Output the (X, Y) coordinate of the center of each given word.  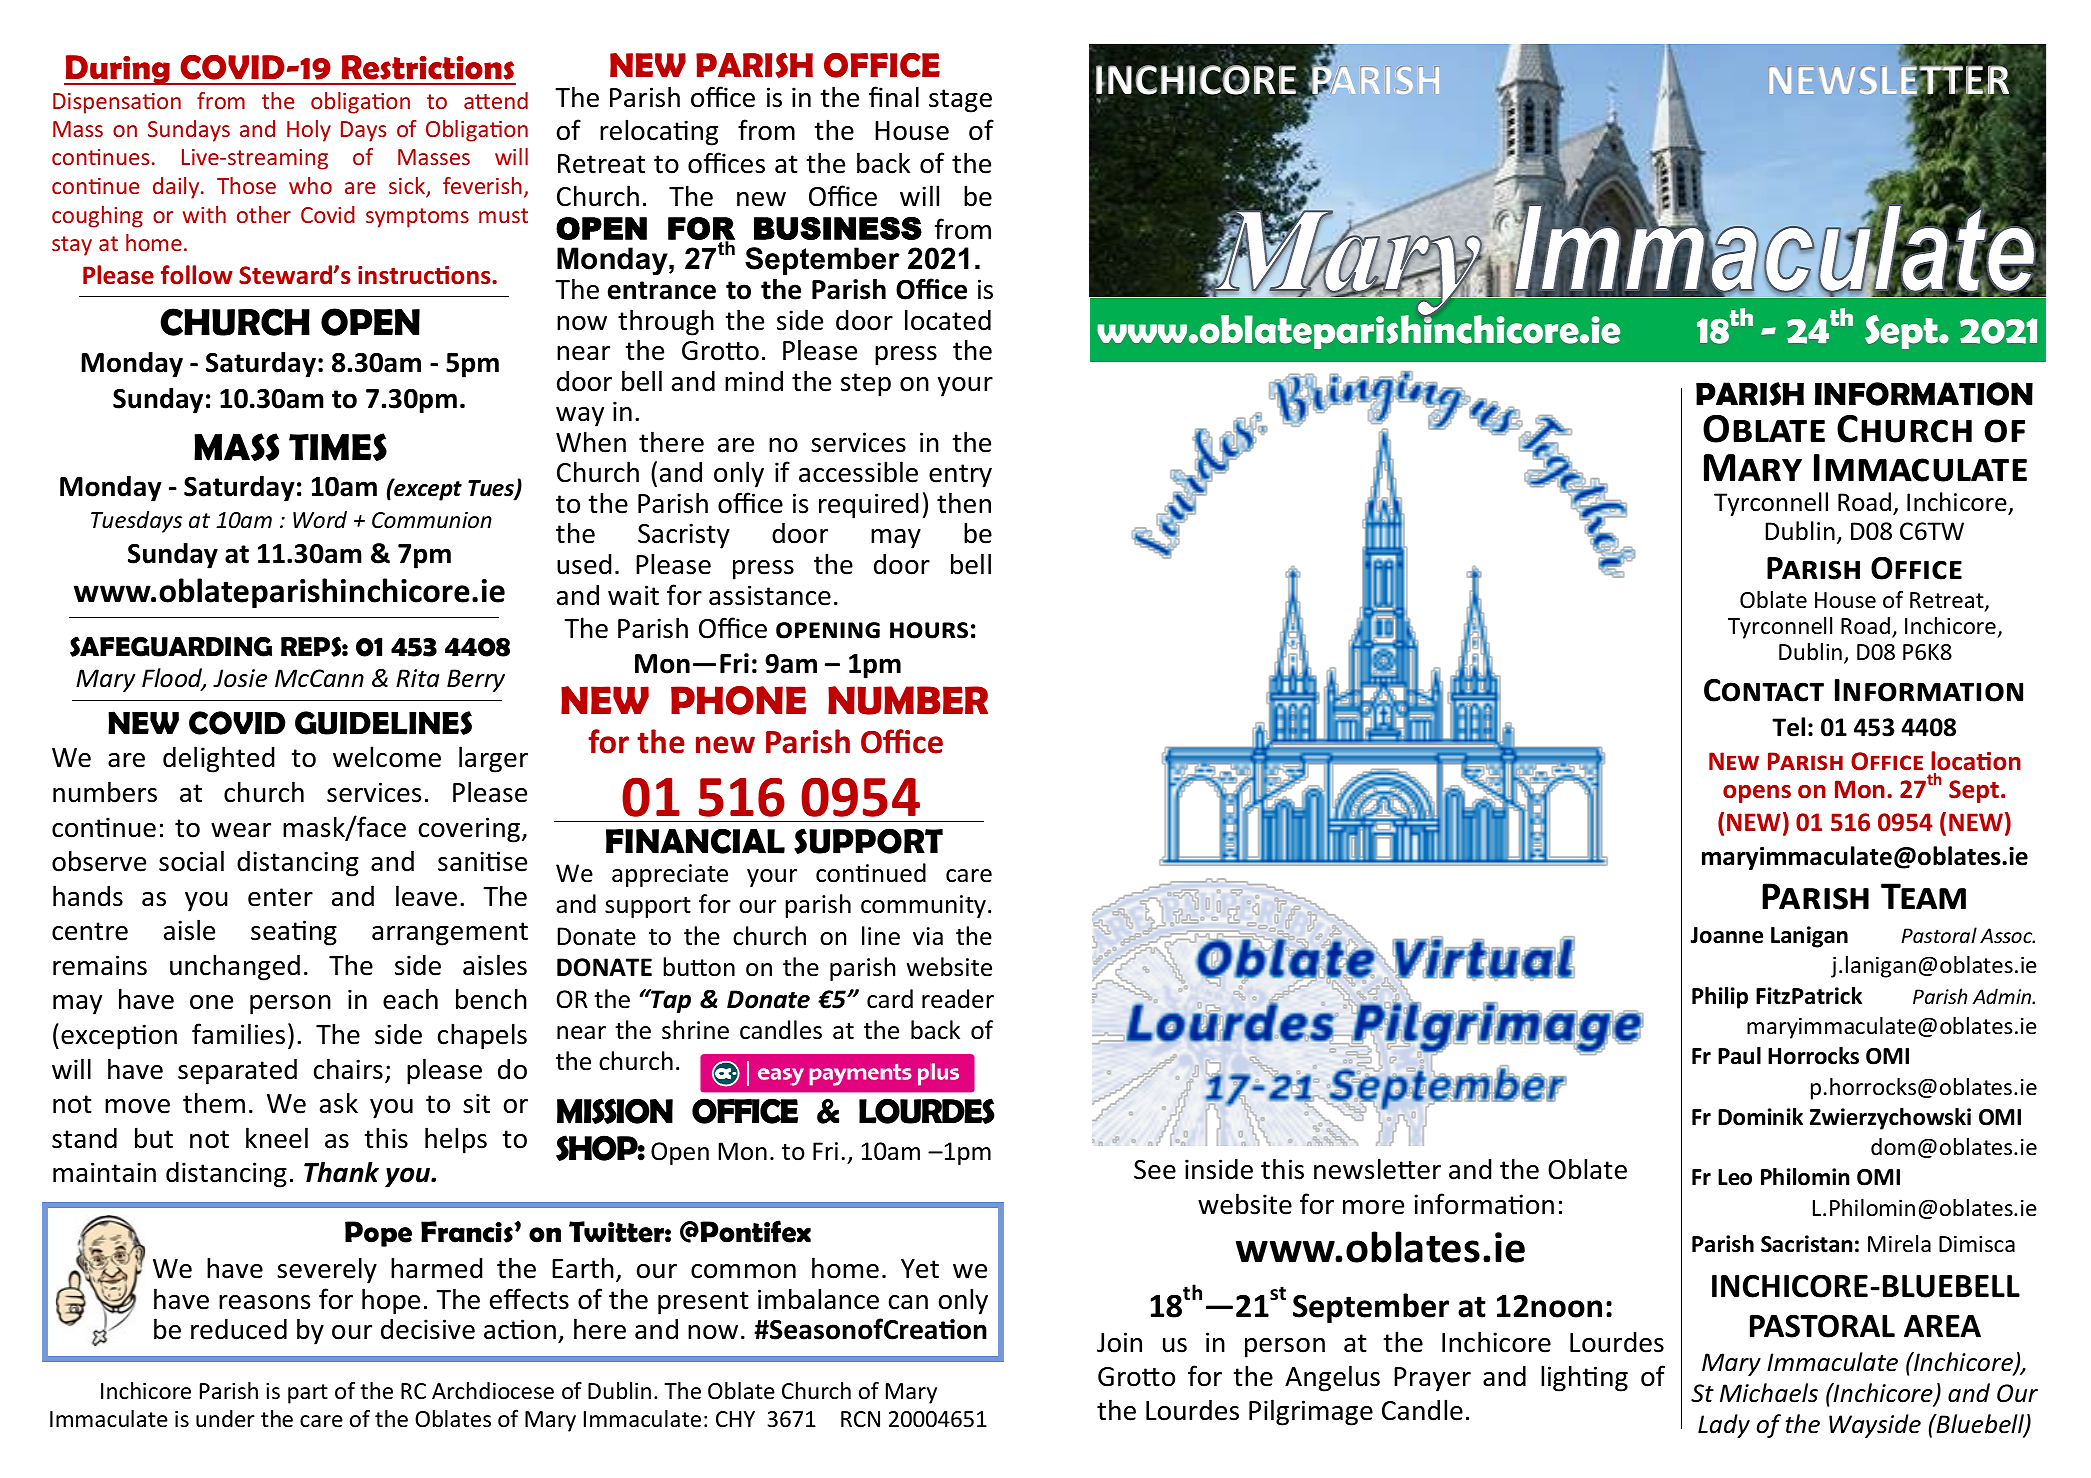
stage (960, 101)
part (308, 1394)
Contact (1764, 690)
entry (960, 476)
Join (1119, 1342)
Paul (1739, 1056)
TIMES (338, 447)
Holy (309, 131)
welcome (387, 757)
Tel (1788, 727)
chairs (348, 1069)
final (894, 97)
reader (958, 999)
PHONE (738, 700)
